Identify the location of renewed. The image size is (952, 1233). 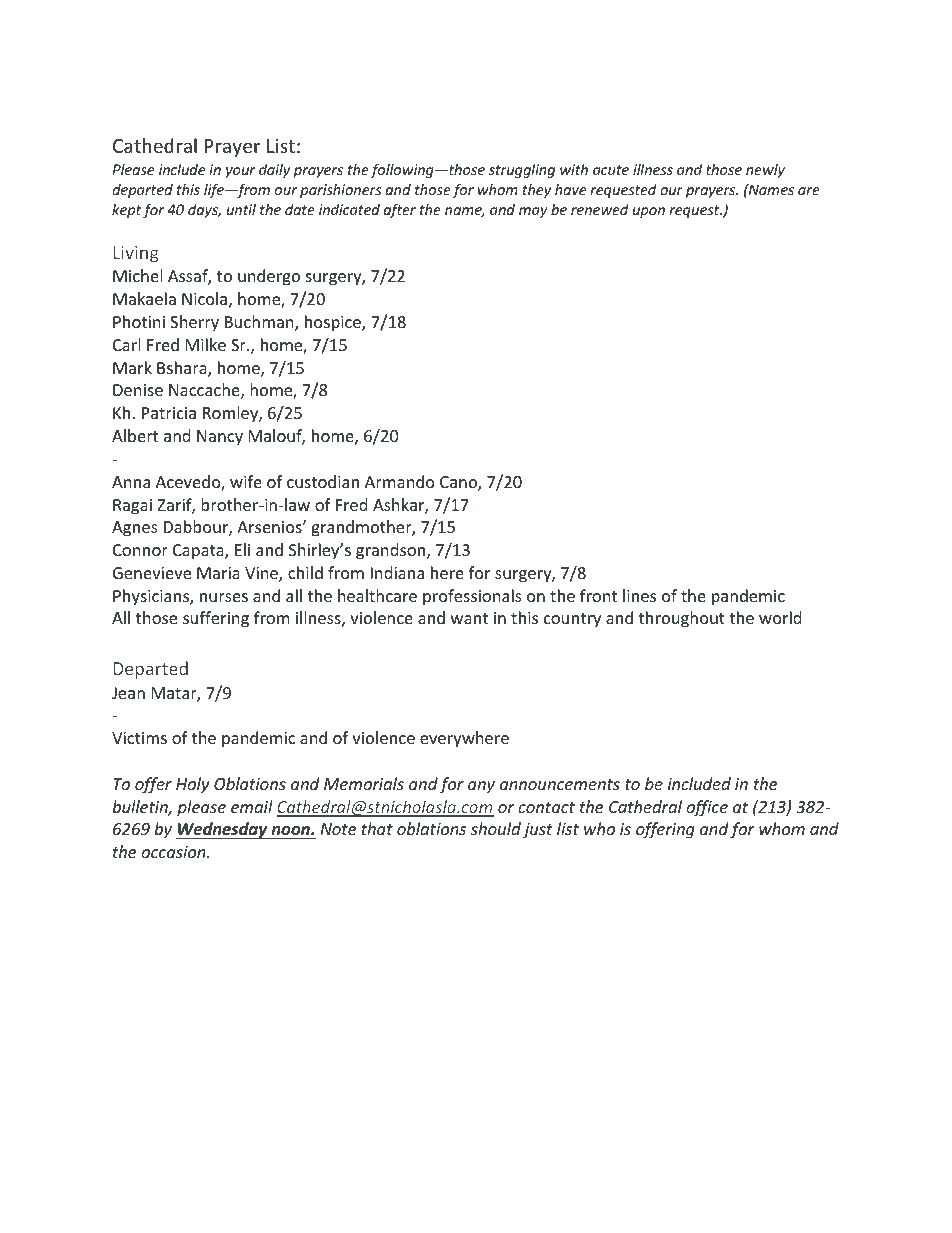
(600, 209).
